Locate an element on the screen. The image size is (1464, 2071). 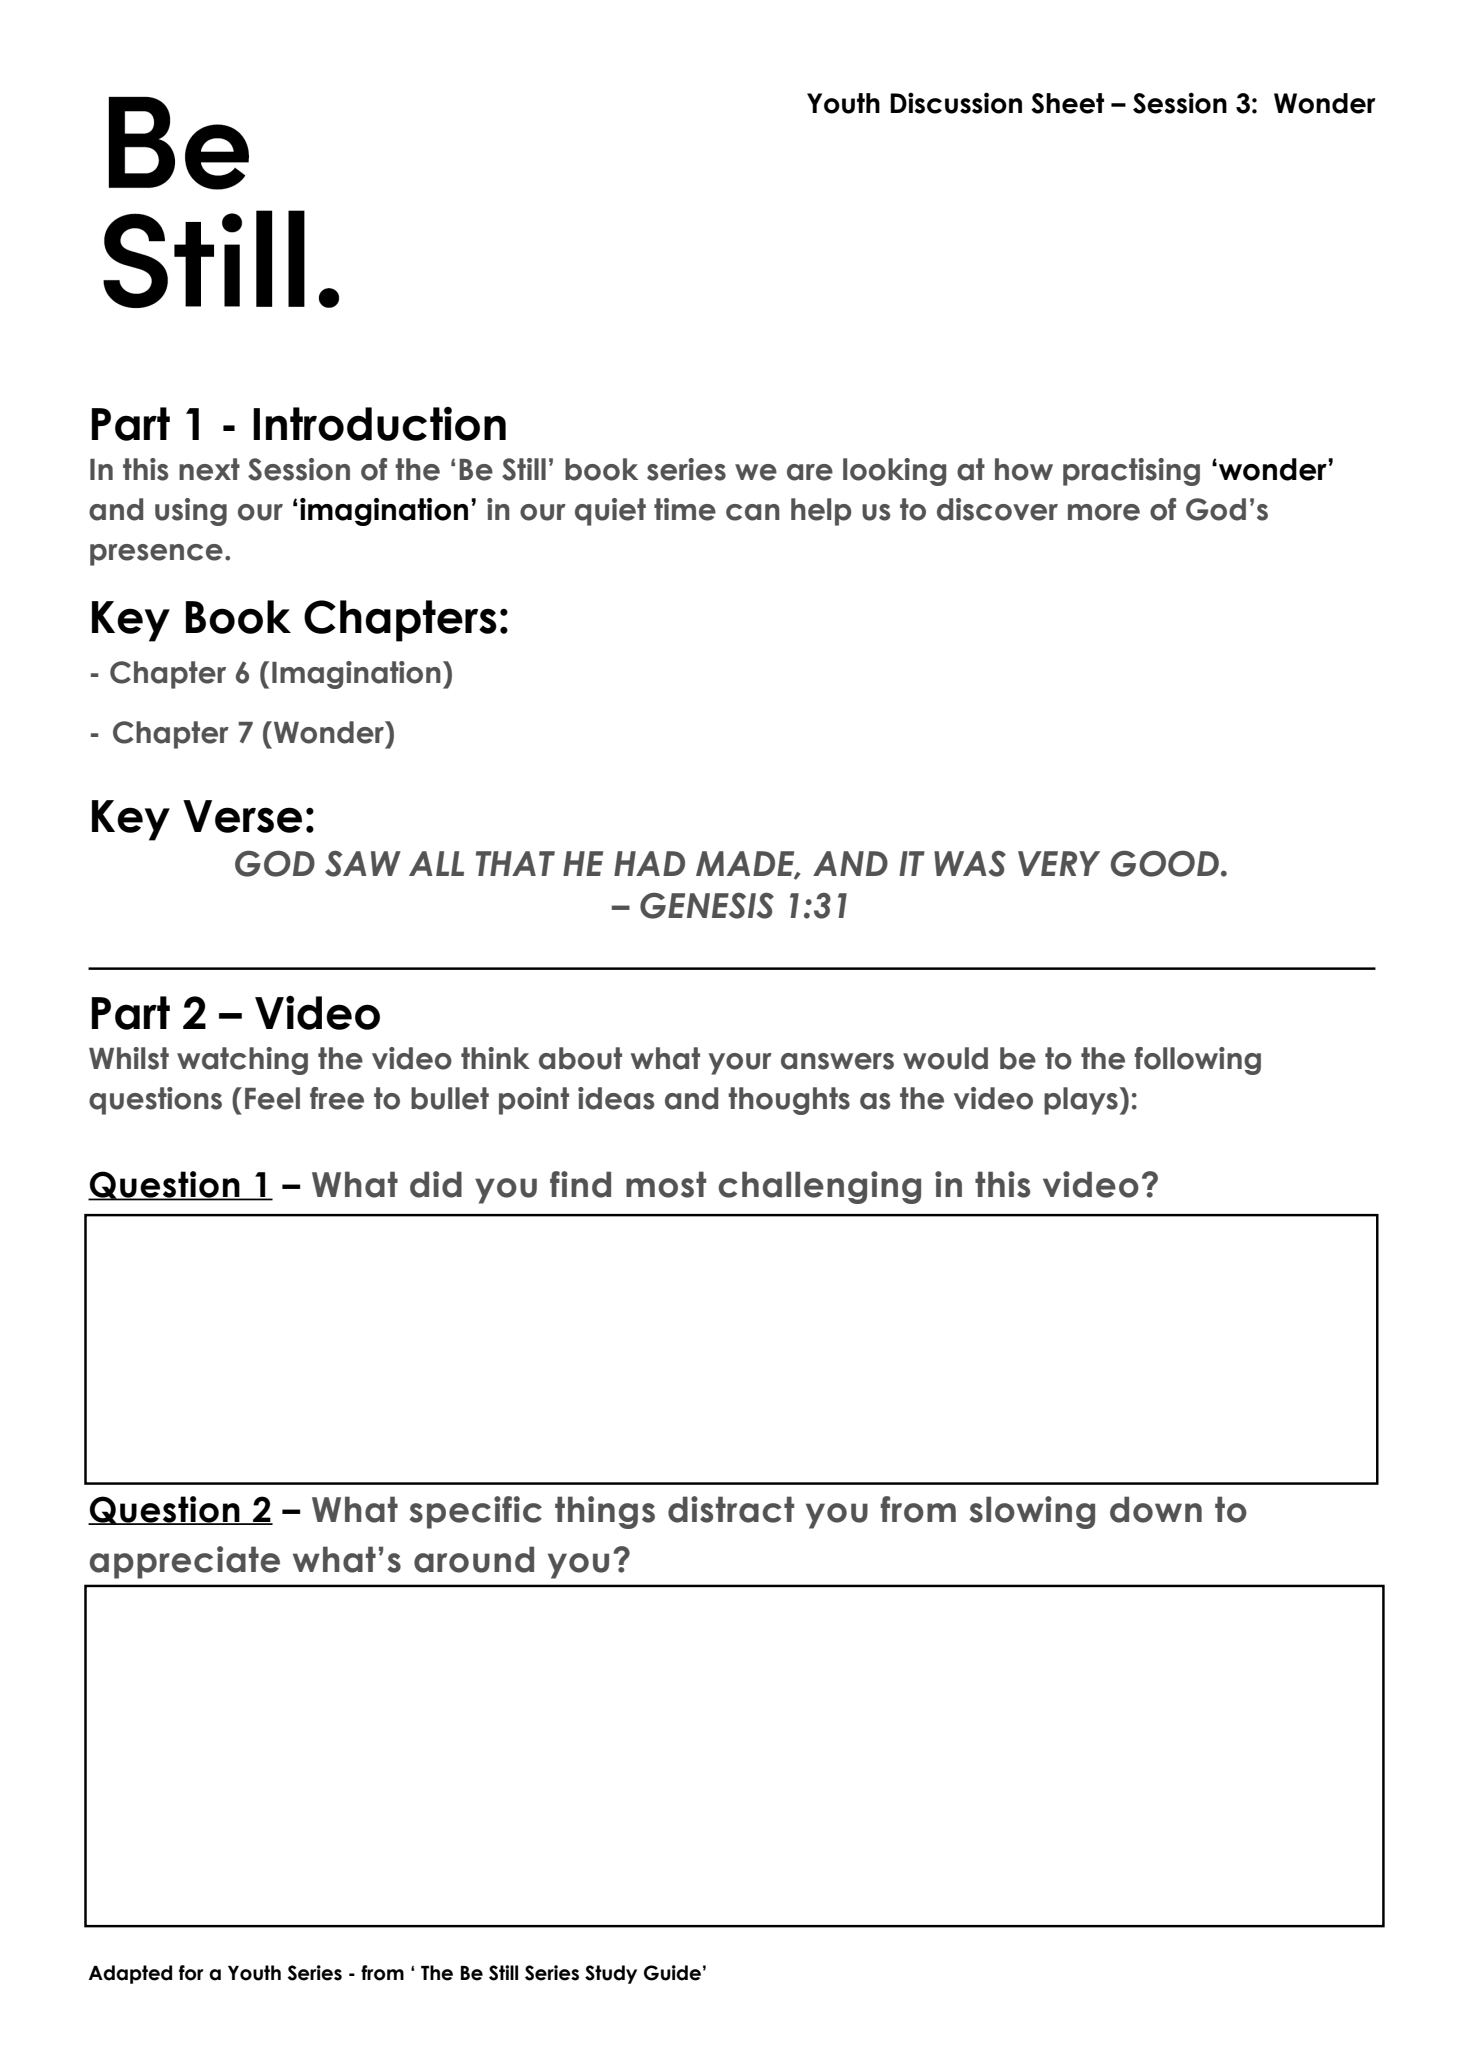
appreciate is located at coordinates (185, 1562).
